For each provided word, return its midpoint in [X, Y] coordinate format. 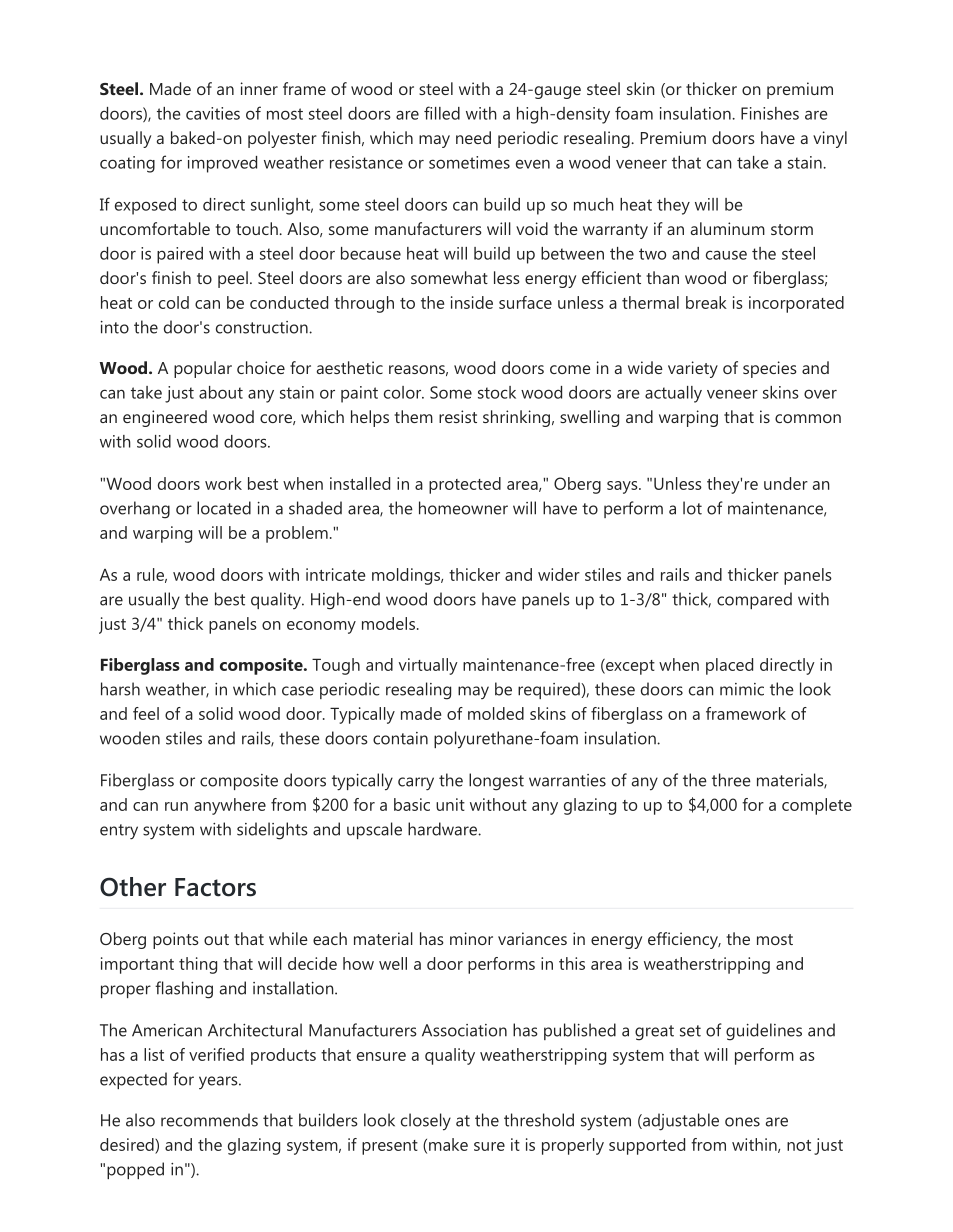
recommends [209, 1120]
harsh [120, 689]
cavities [213, 113]
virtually [428, 666]
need [473, 137]
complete [817, 806]
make [448, 1144]
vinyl [830, 139]
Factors [215, 887]
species [770, 369]
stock [497, 392]
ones [742, 1122]
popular [203, 369]
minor [471, 938]
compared [754, 600]
